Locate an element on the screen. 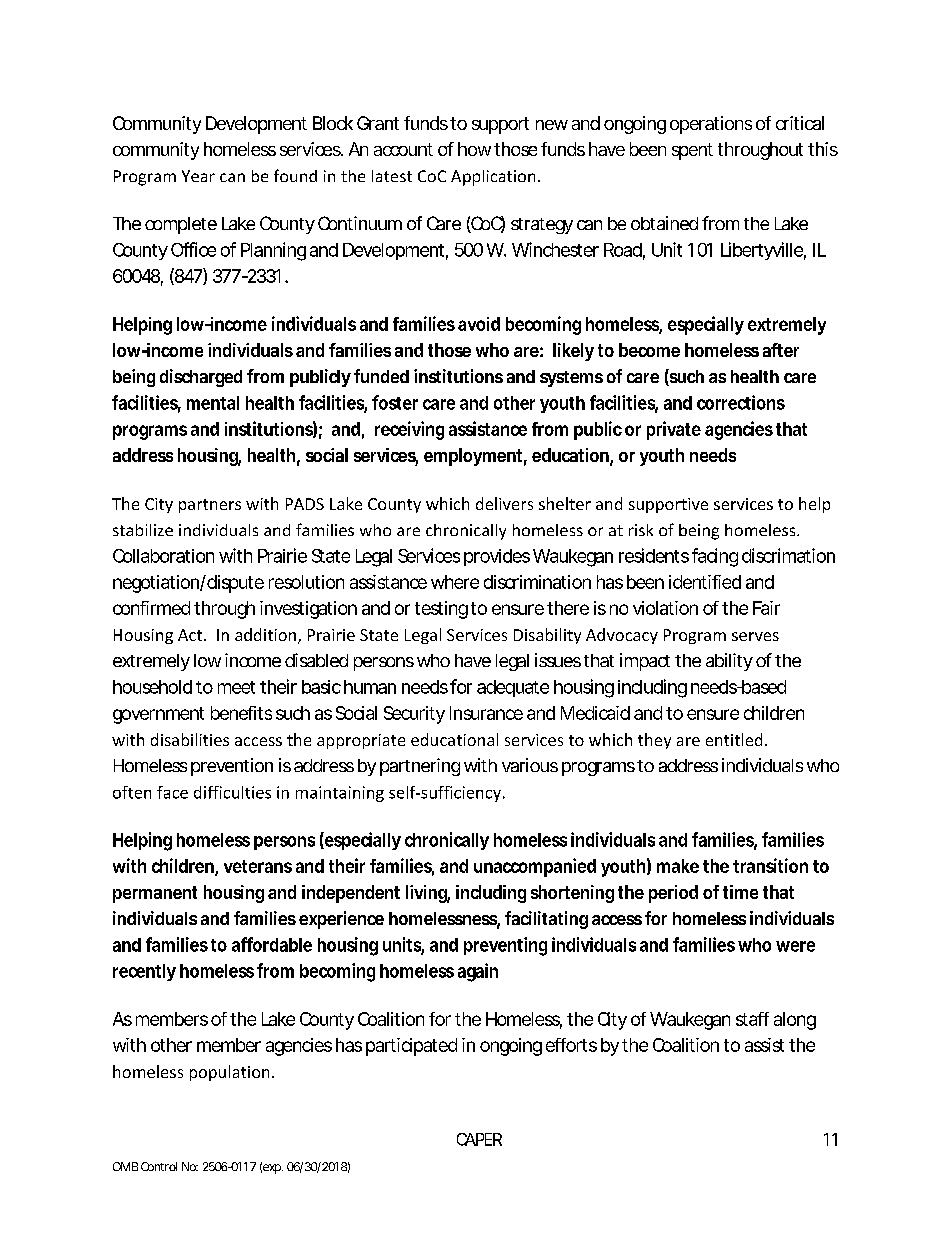 The height and width of the screenshot is (1233, 952). how is located at coordinates (476, 149).
